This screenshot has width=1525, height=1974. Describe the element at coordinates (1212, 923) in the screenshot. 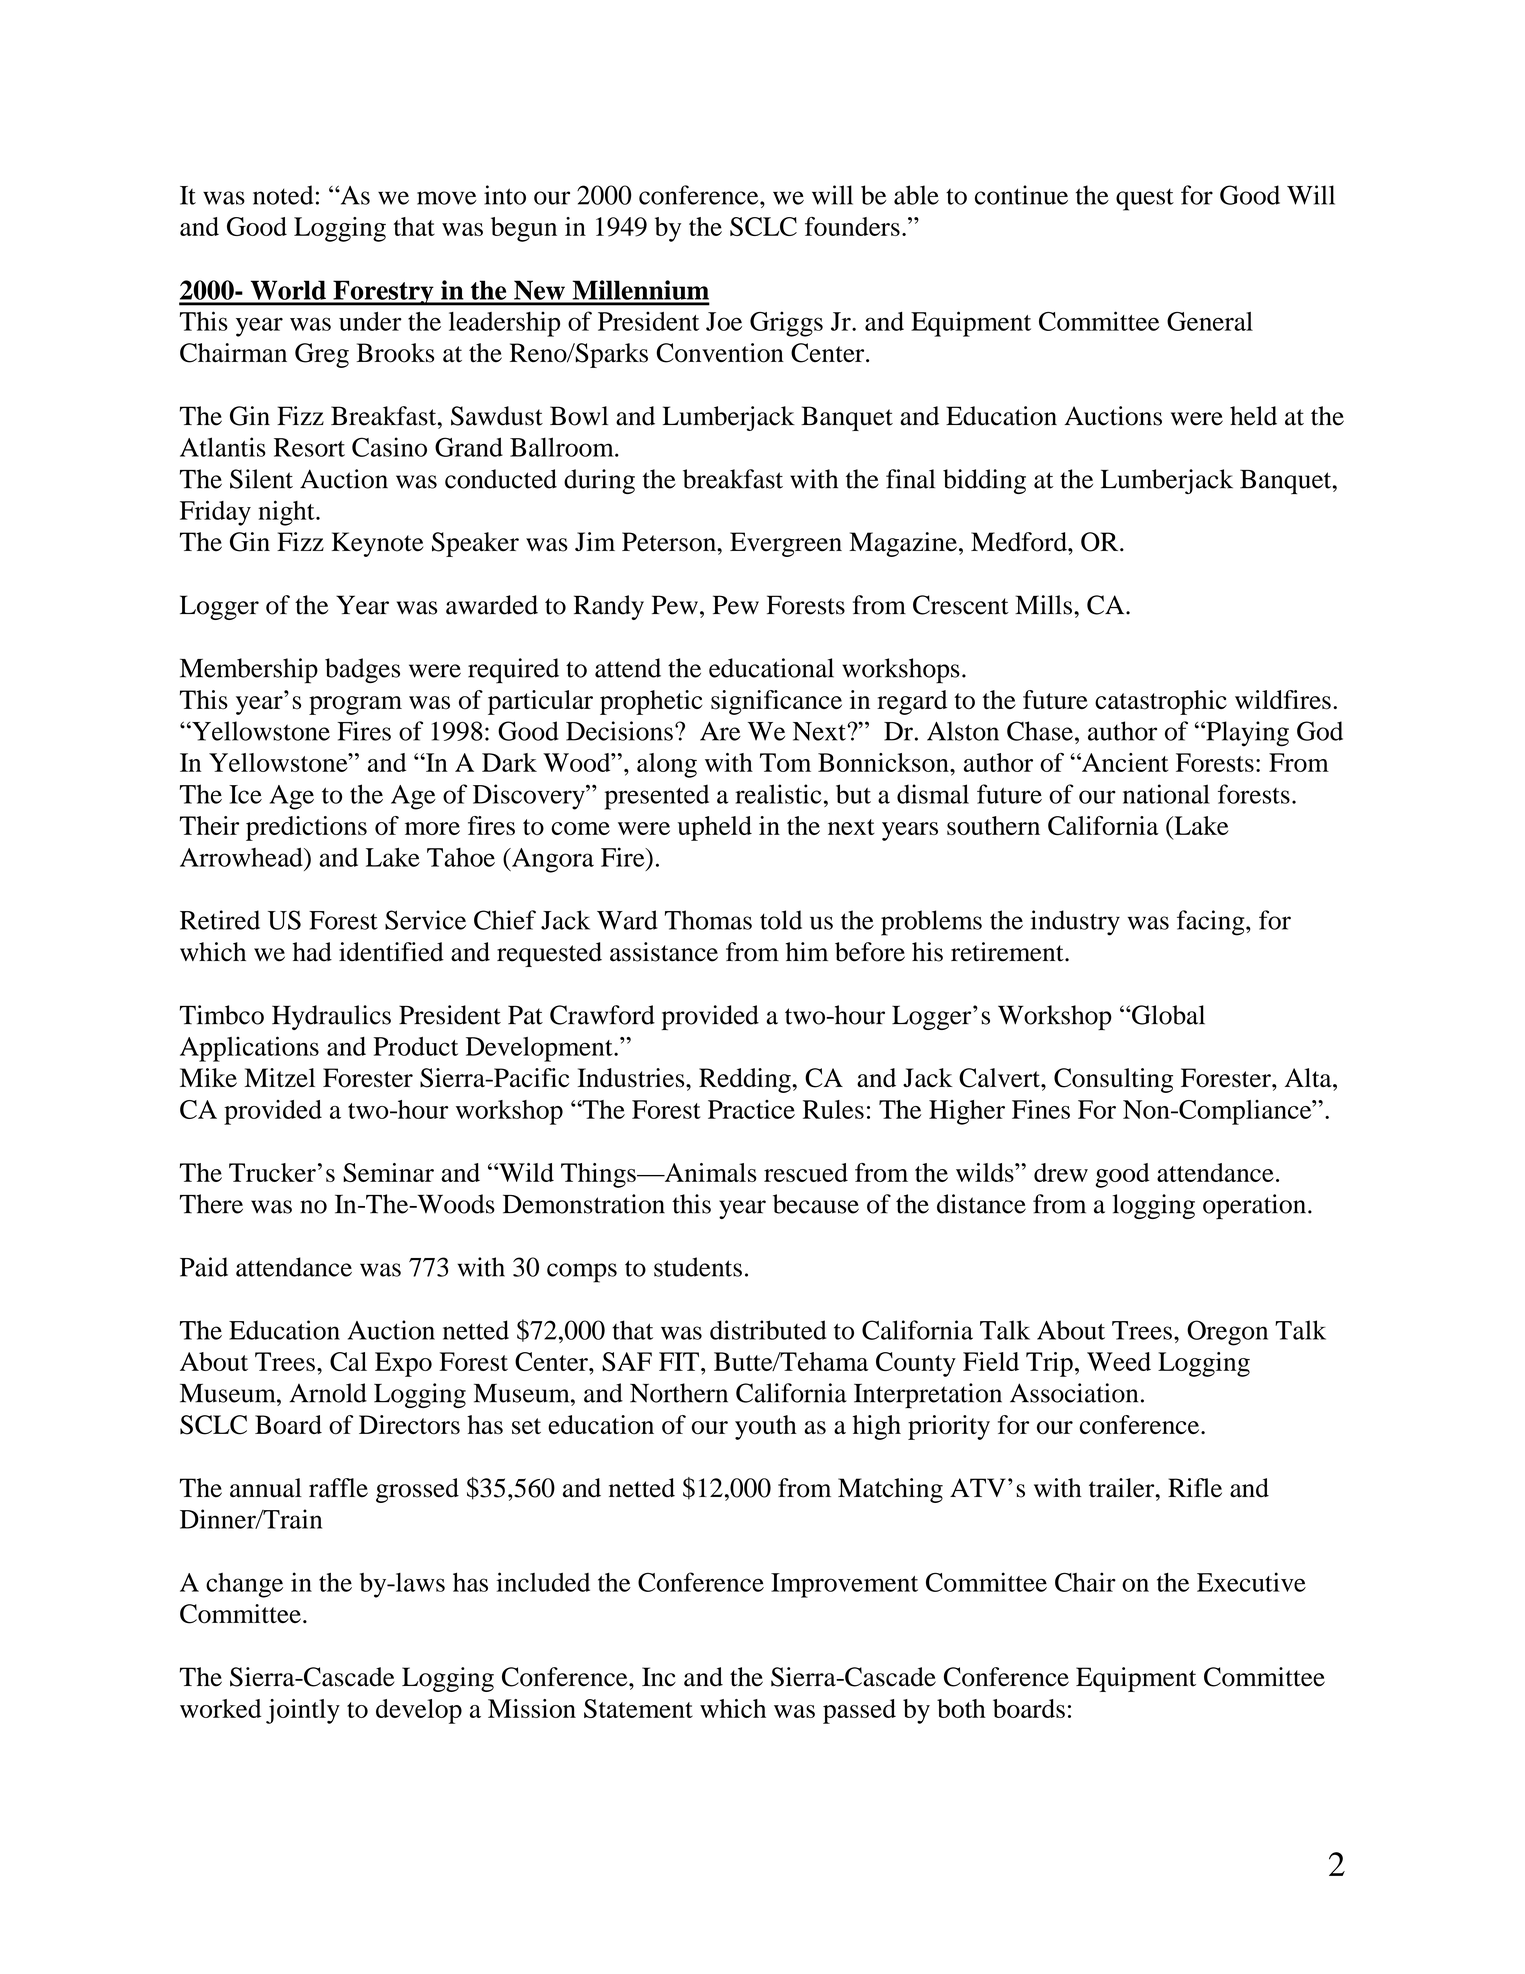

I see `facing` at that location.
